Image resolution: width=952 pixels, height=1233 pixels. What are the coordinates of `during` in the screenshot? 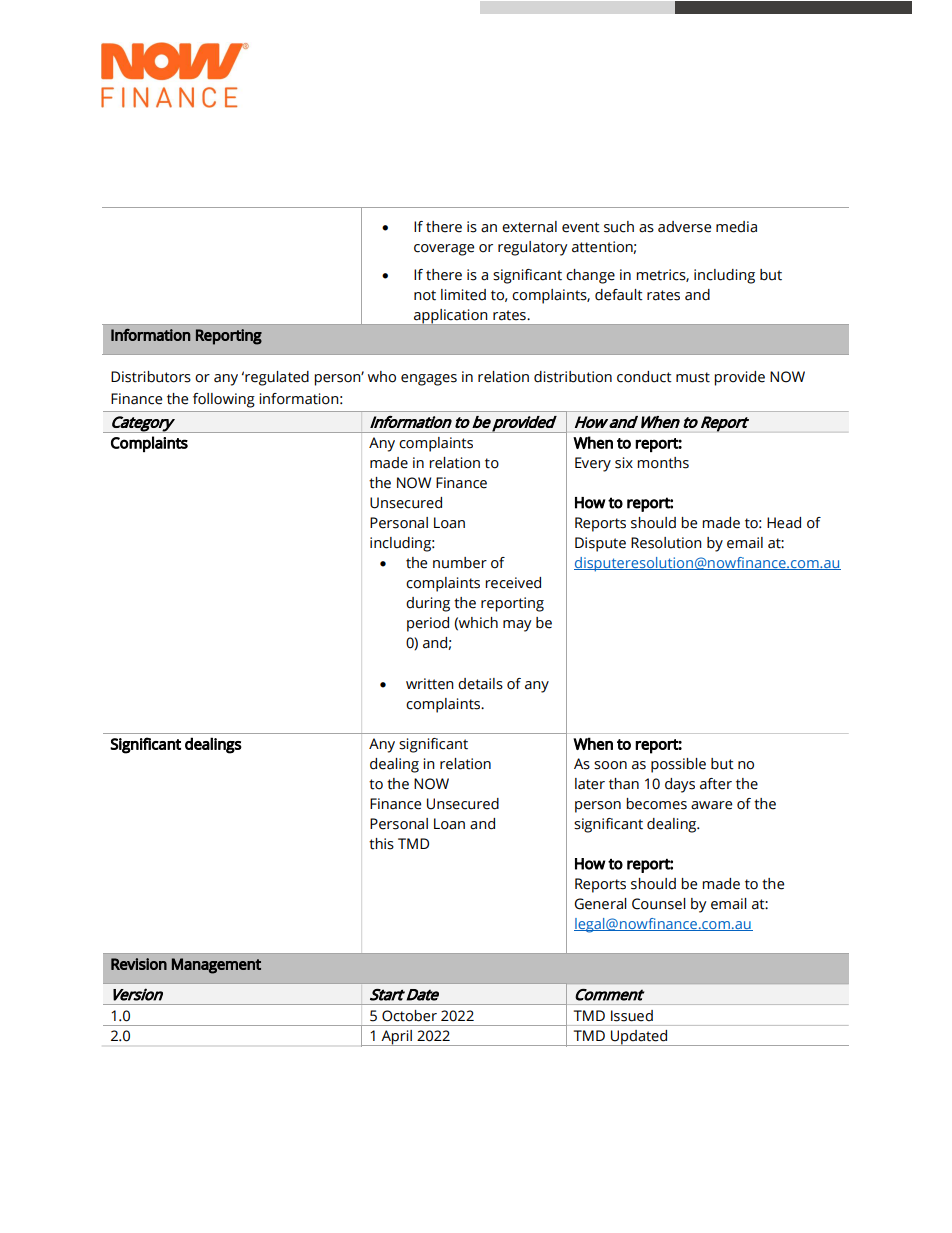 It's located at (428, 604).
